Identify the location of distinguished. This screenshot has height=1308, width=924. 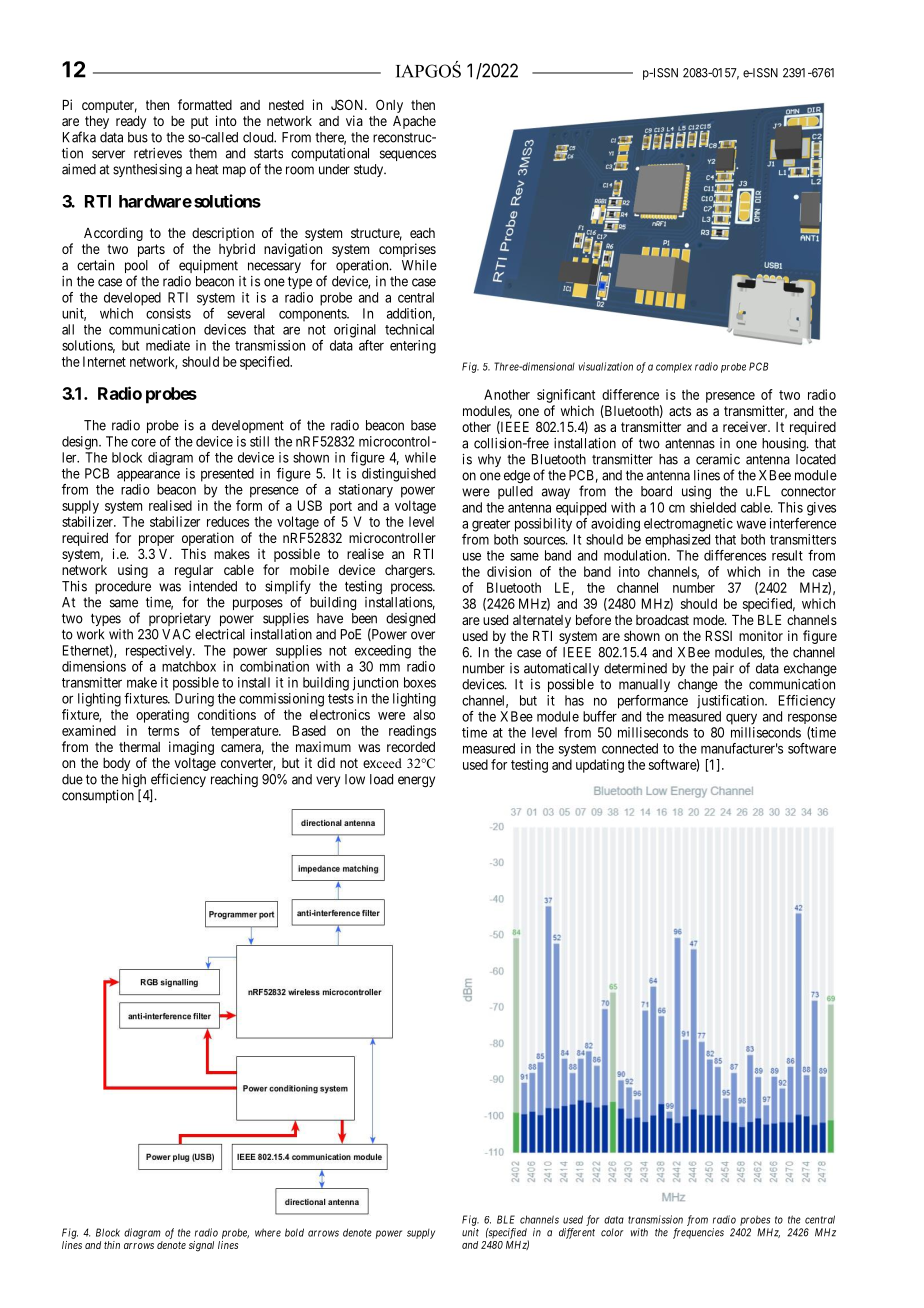
(399, 475).
